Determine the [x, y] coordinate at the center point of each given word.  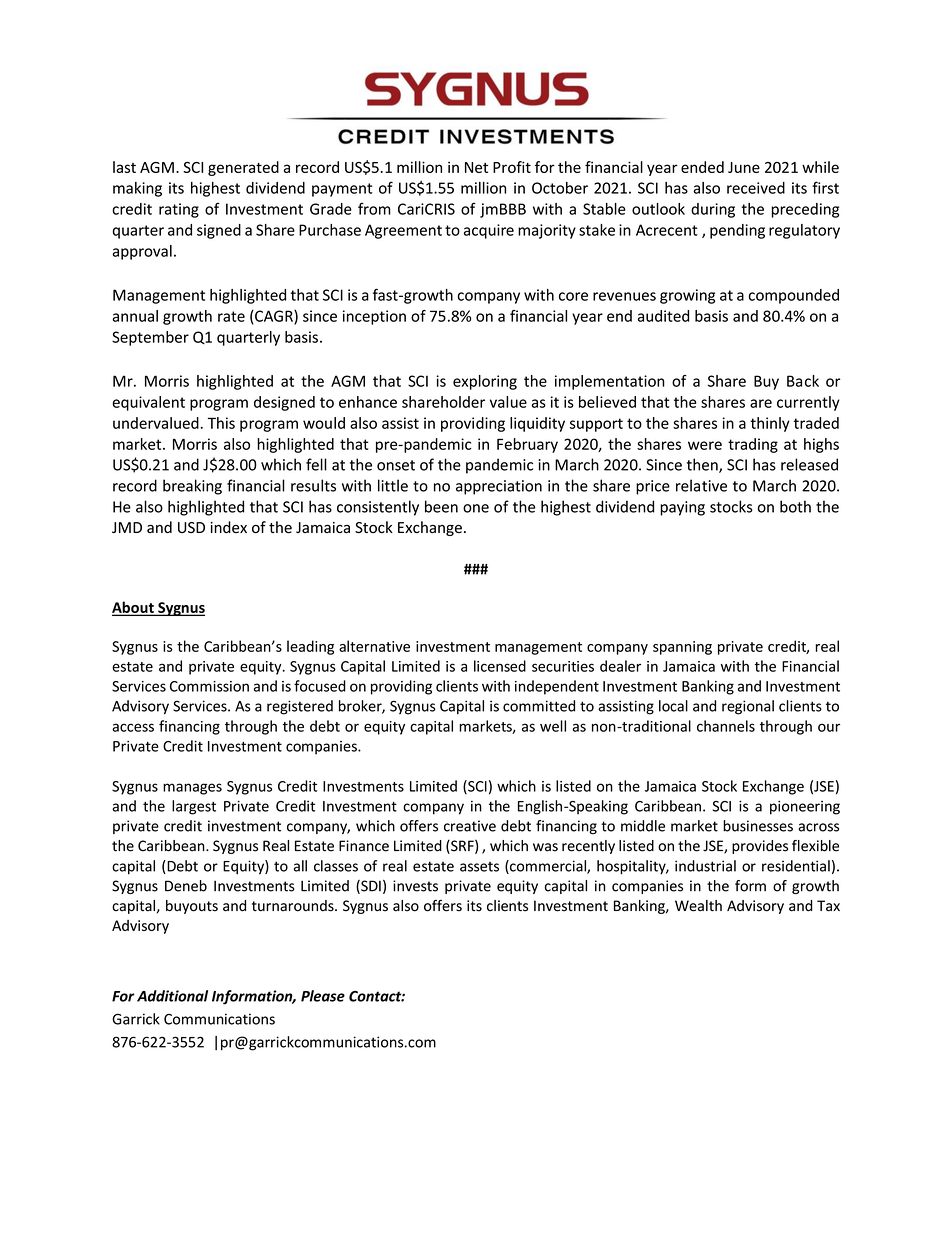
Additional [172, 996]
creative [470, 826]
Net [476, 167]
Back [803, 381]
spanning [682, 648]
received [756, 188]
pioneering [805, 807]
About [134, 608]
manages [192, 789]
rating [179, 210]
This [221, 423]
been [441, 506]
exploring [485, 382]
